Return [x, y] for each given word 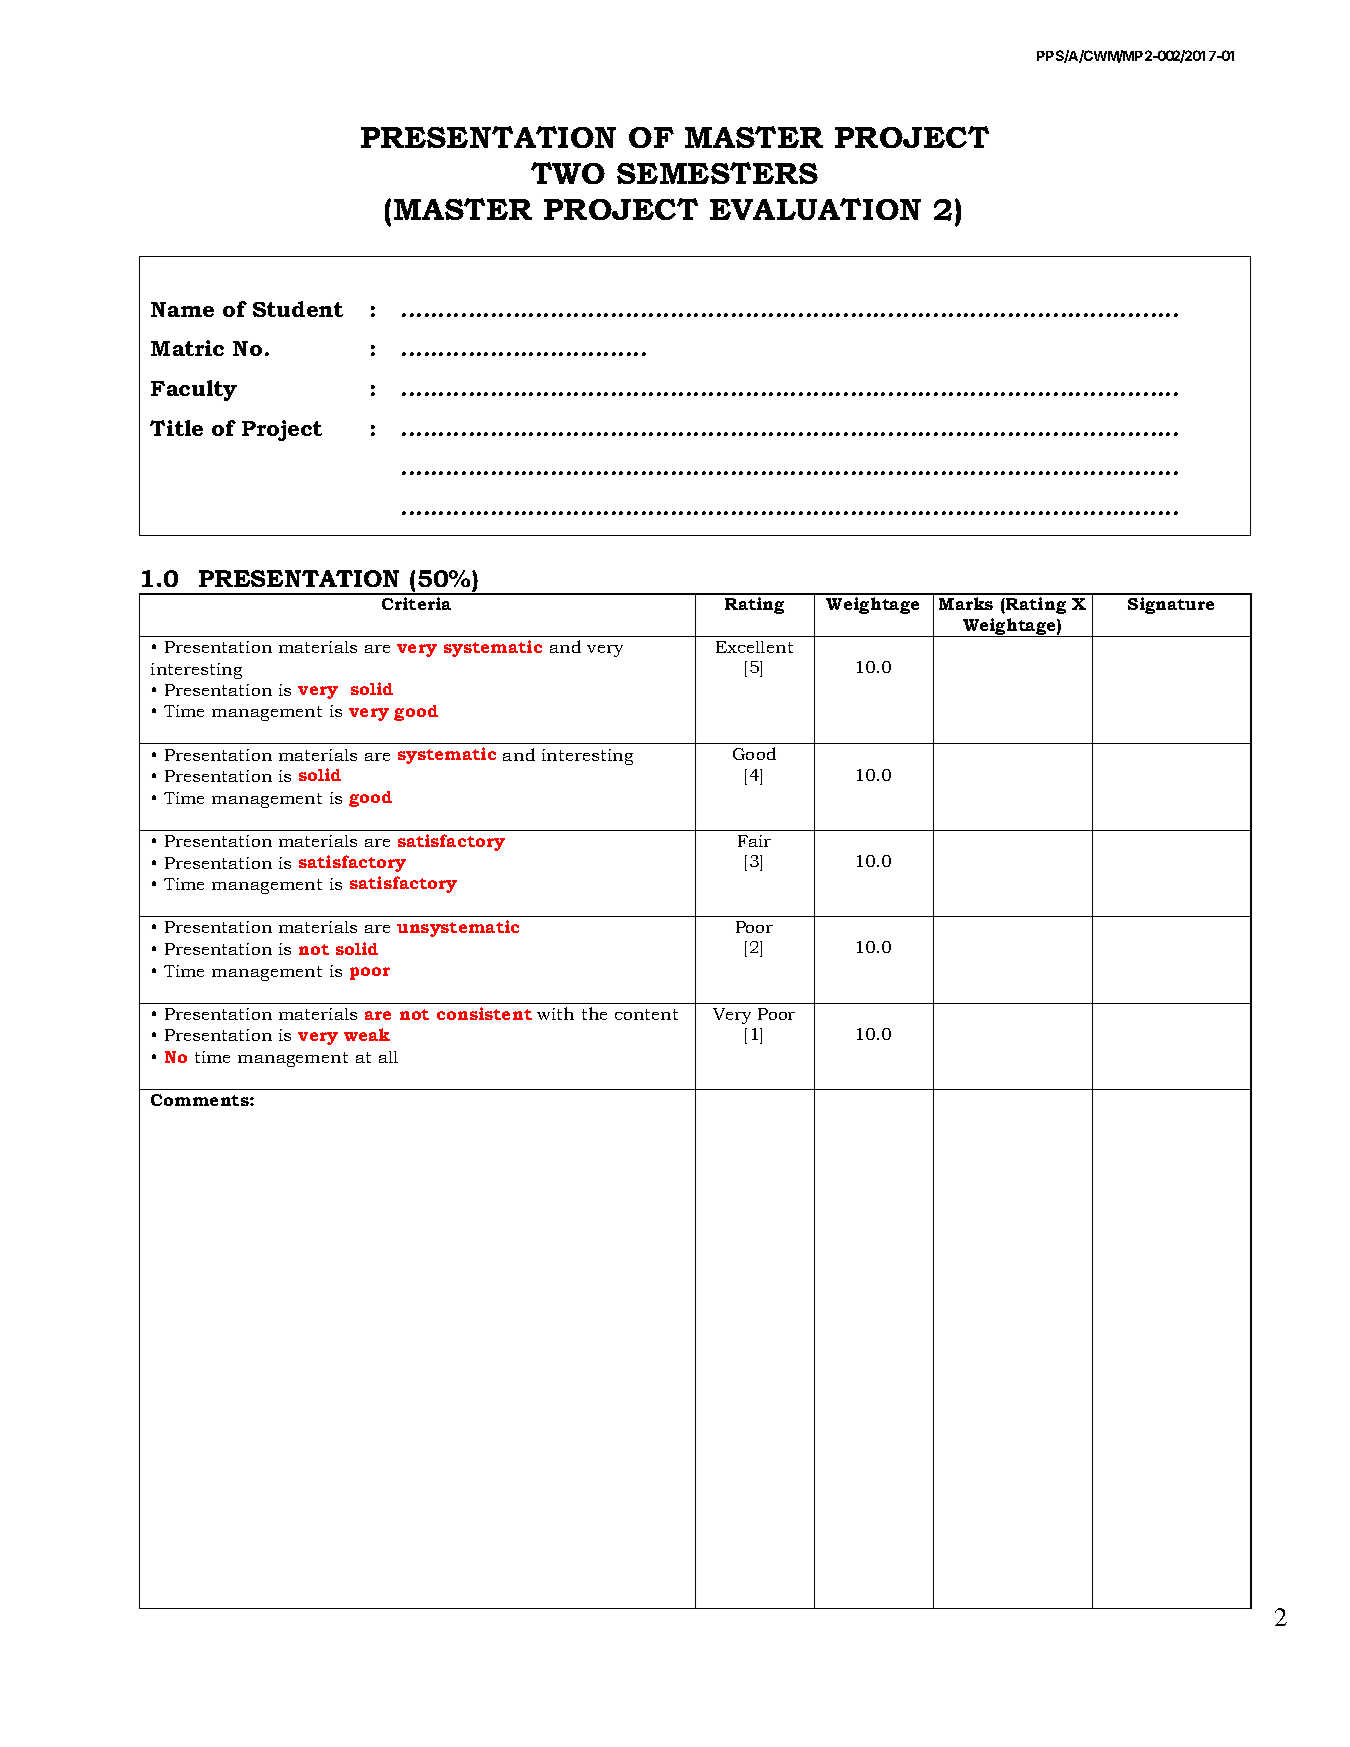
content [646, 1014]
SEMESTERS [717, 173]
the [594, 1013]
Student [298, 309]
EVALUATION [815, 209]
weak [367, 1034]
